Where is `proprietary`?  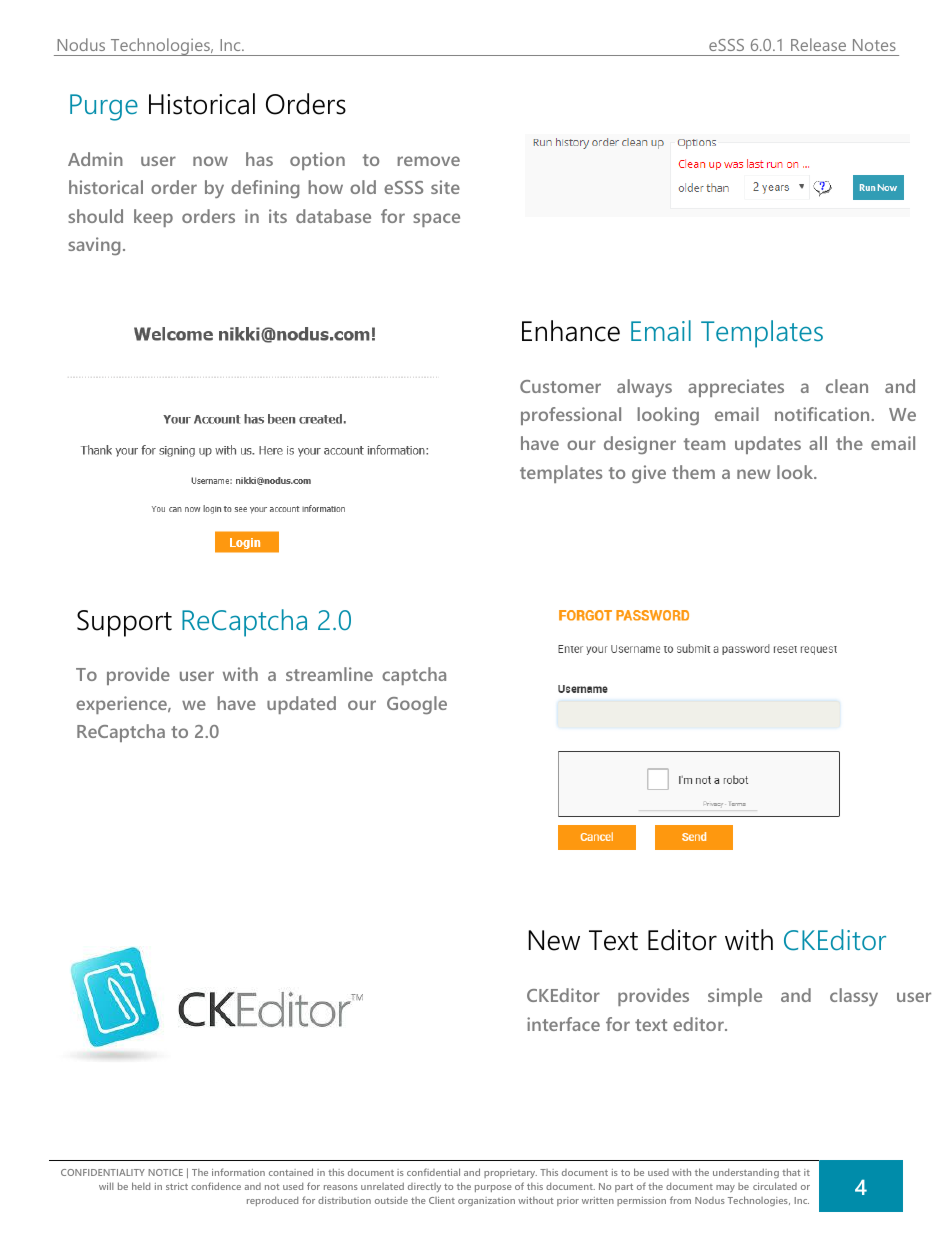 proprietary is located at coordinates (510, 1173).
